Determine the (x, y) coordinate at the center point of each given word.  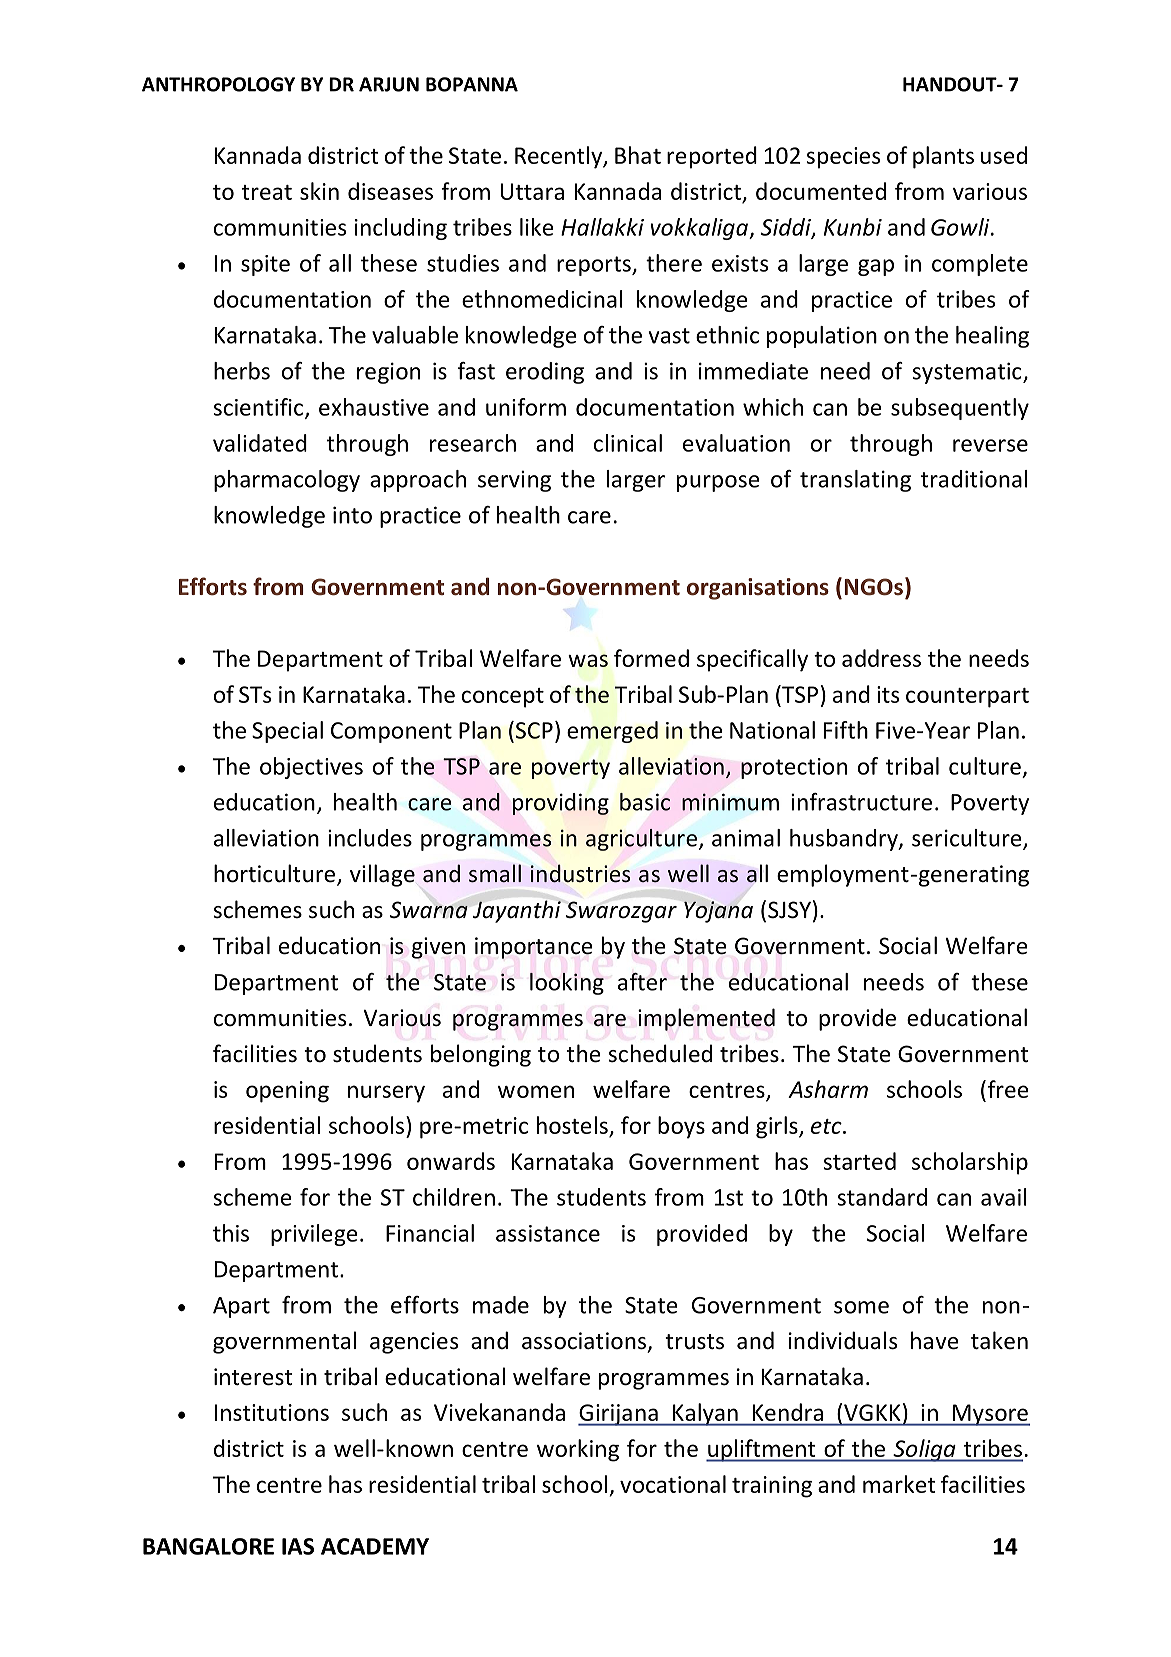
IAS (298, 1546)
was (588, 660)
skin (319, 191)
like (537, 227)
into (352, 515)
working (578, 1450)
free (1006, 1090)
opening (287, 1092)
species (843, 158)
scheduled (660, 1053)
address (881, 658)
